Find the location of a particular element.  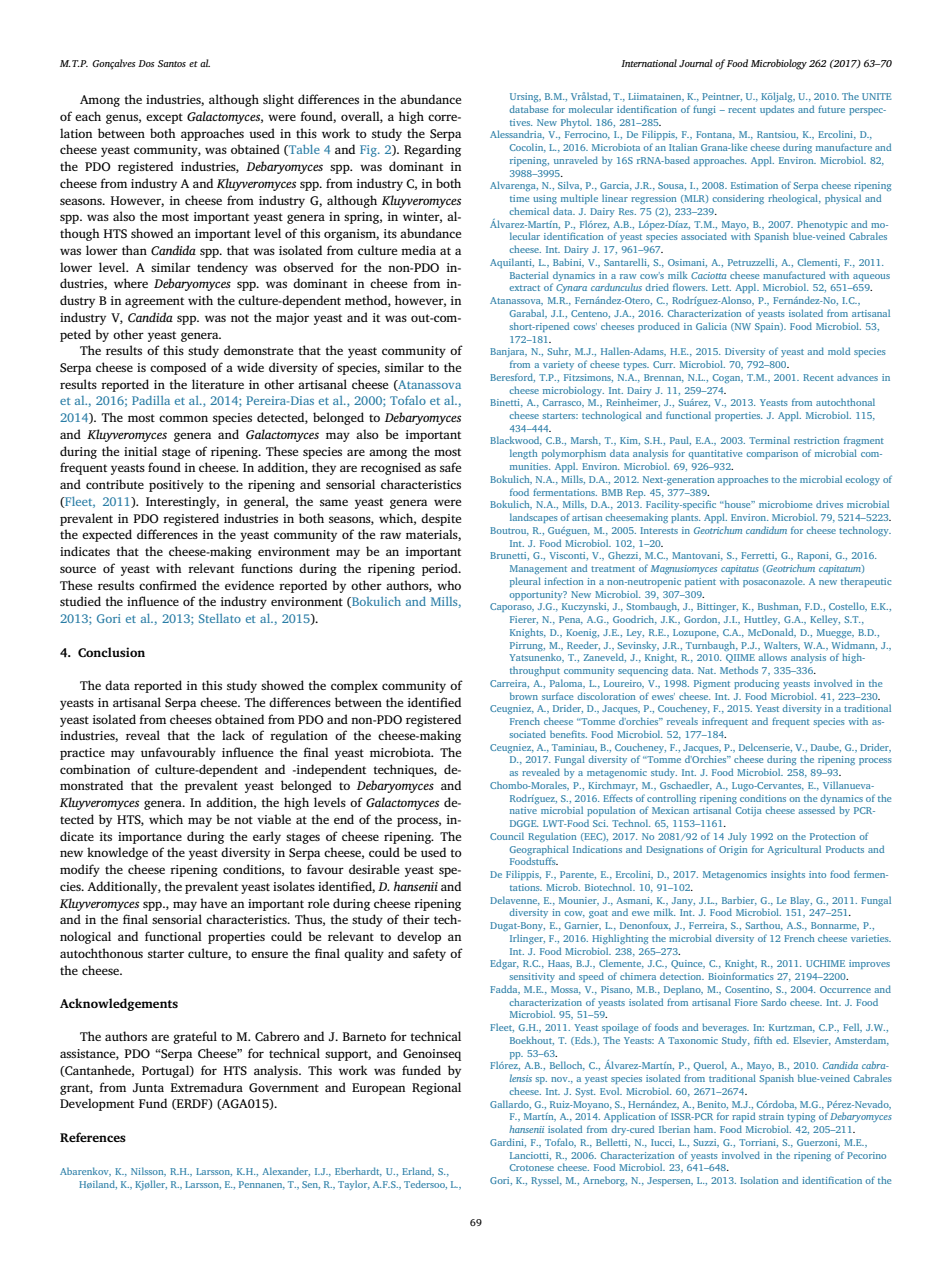

composed is located at coordinates (178, 368).
